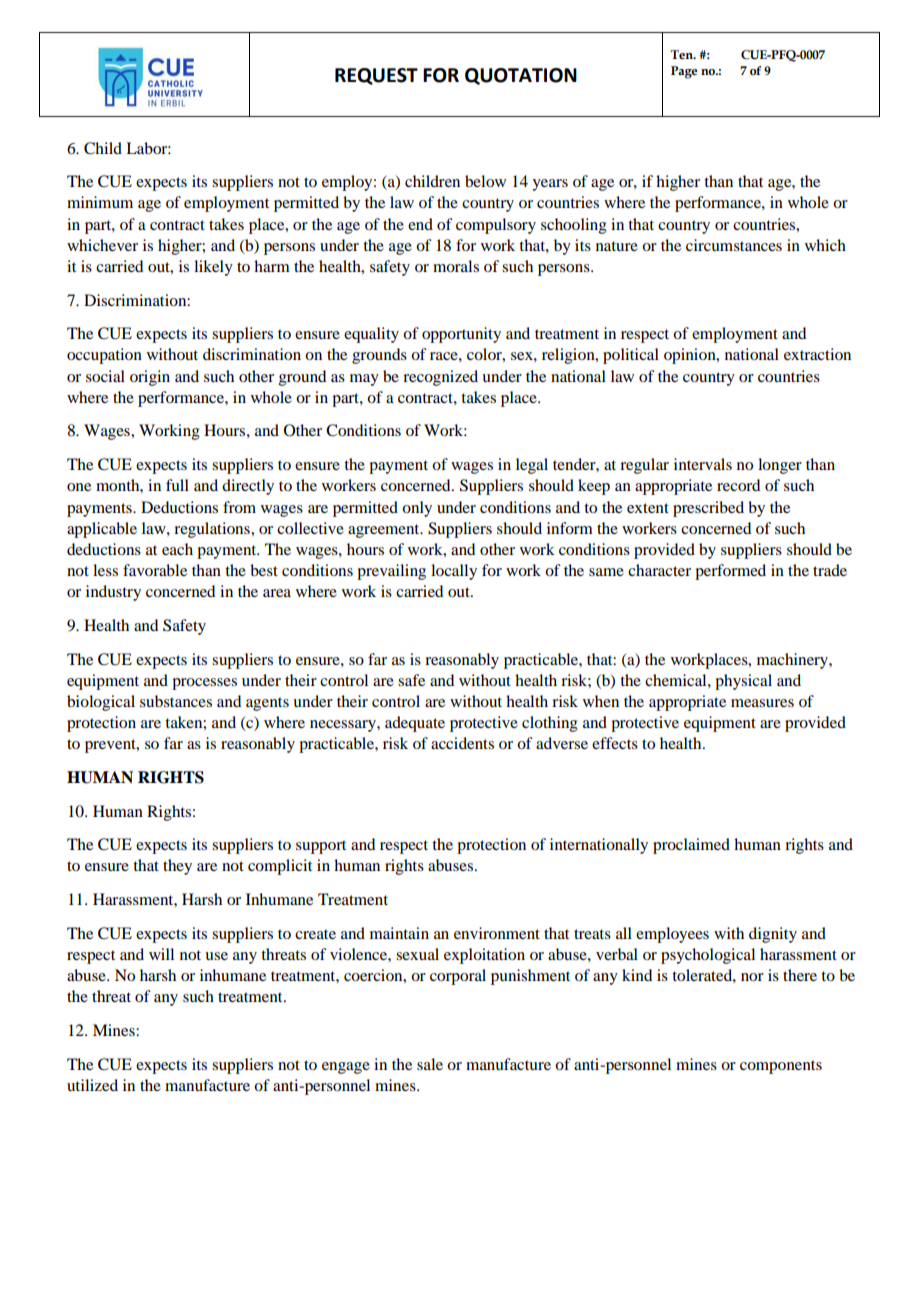 The width and height of the screenshot is (924, 1307). What do you see at coordinates (461, 335) in the screenshot?
I see `opportunity` at bounding box center [461, 335].
